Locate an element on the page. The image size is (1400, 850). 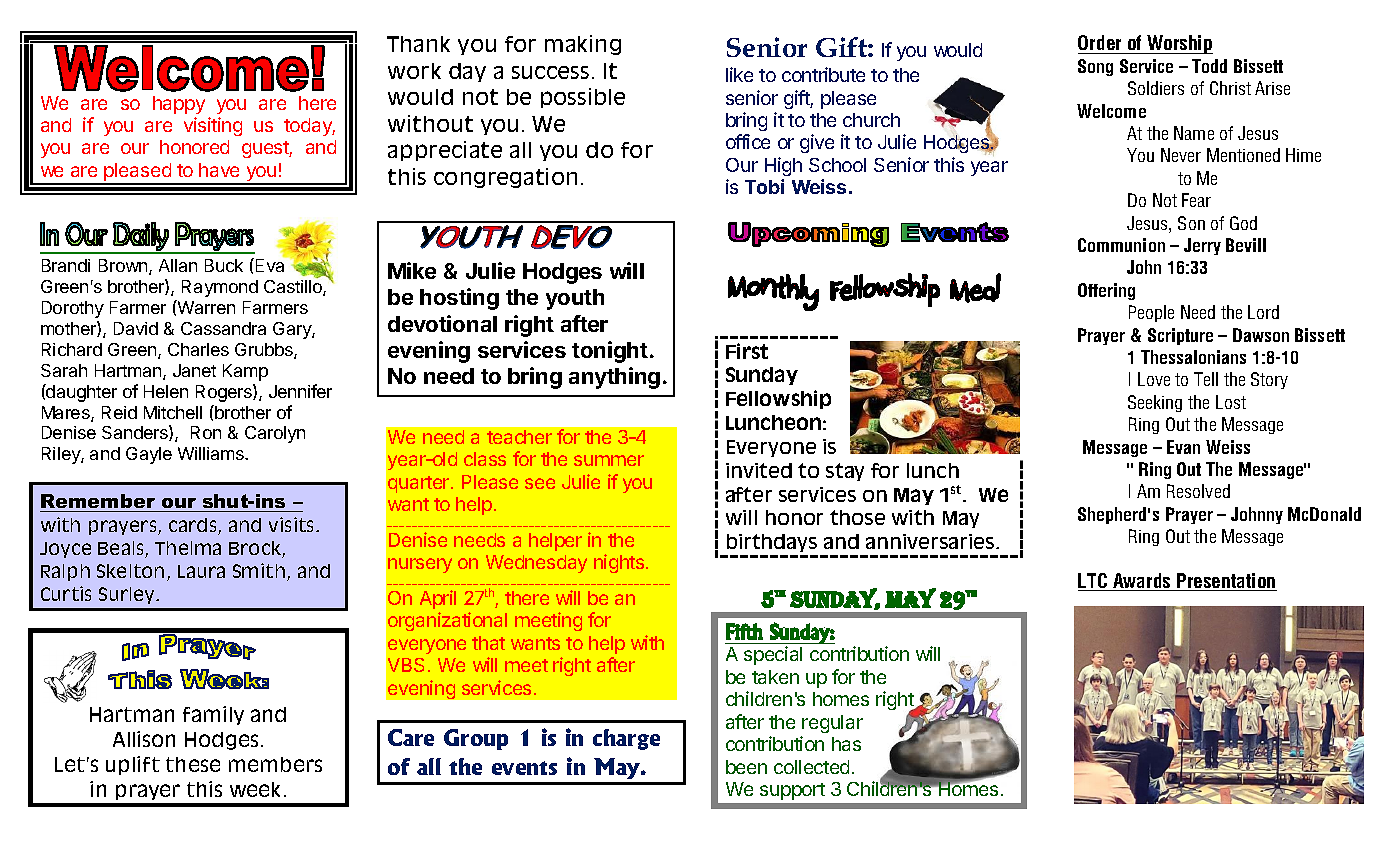
Todd is located at coordinates (1209, 66).
